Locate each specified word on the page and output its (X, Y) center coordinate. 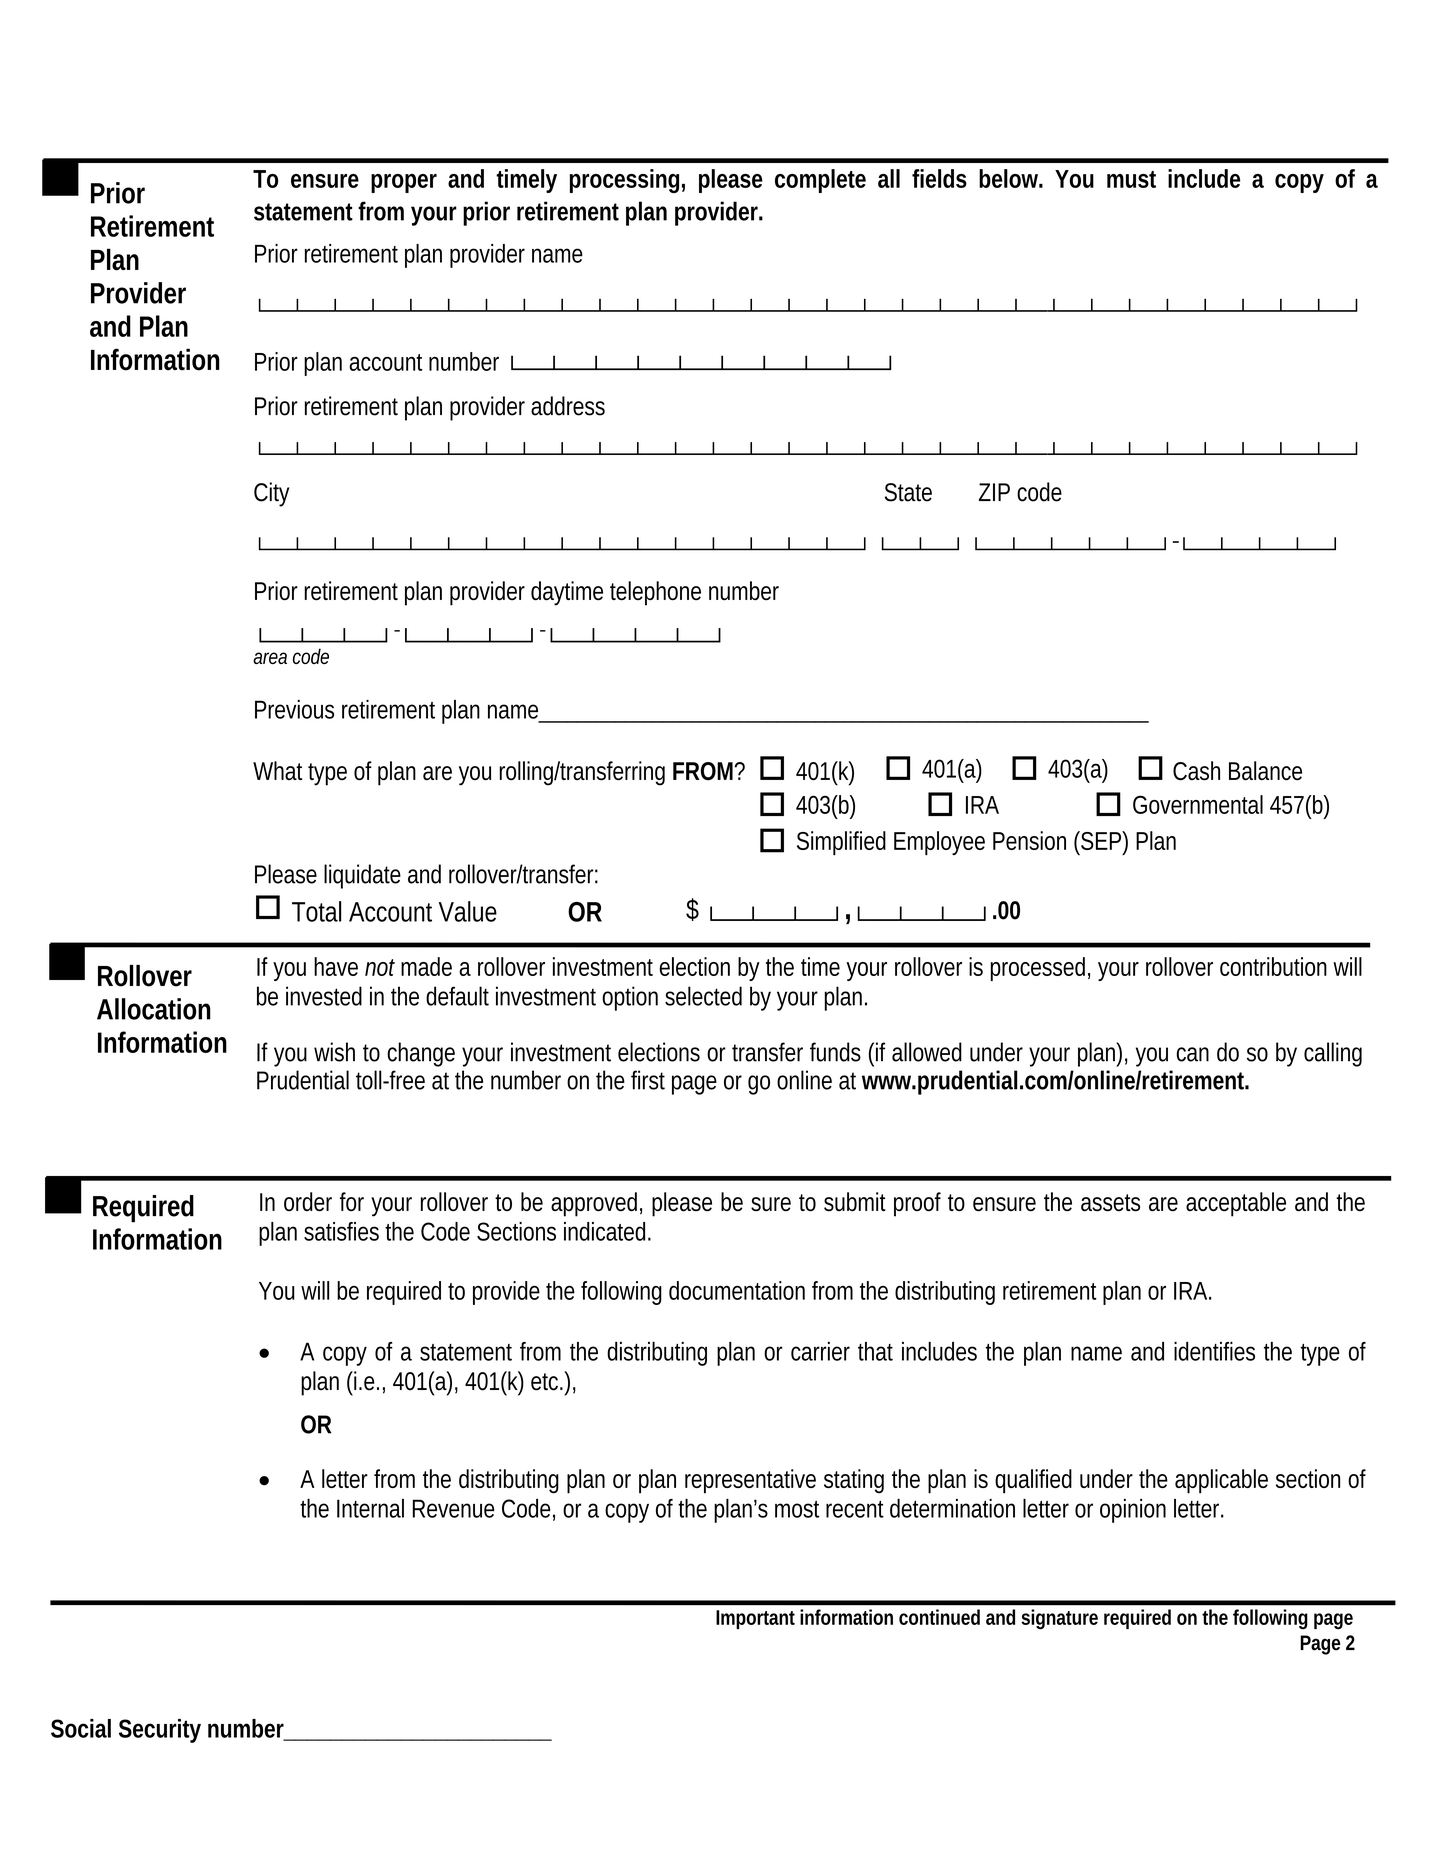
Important (755, 1619)
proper (404, 183)
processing (624, 181)
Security (160, 1731)
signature (1059, 1619)
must (1131, 179)
